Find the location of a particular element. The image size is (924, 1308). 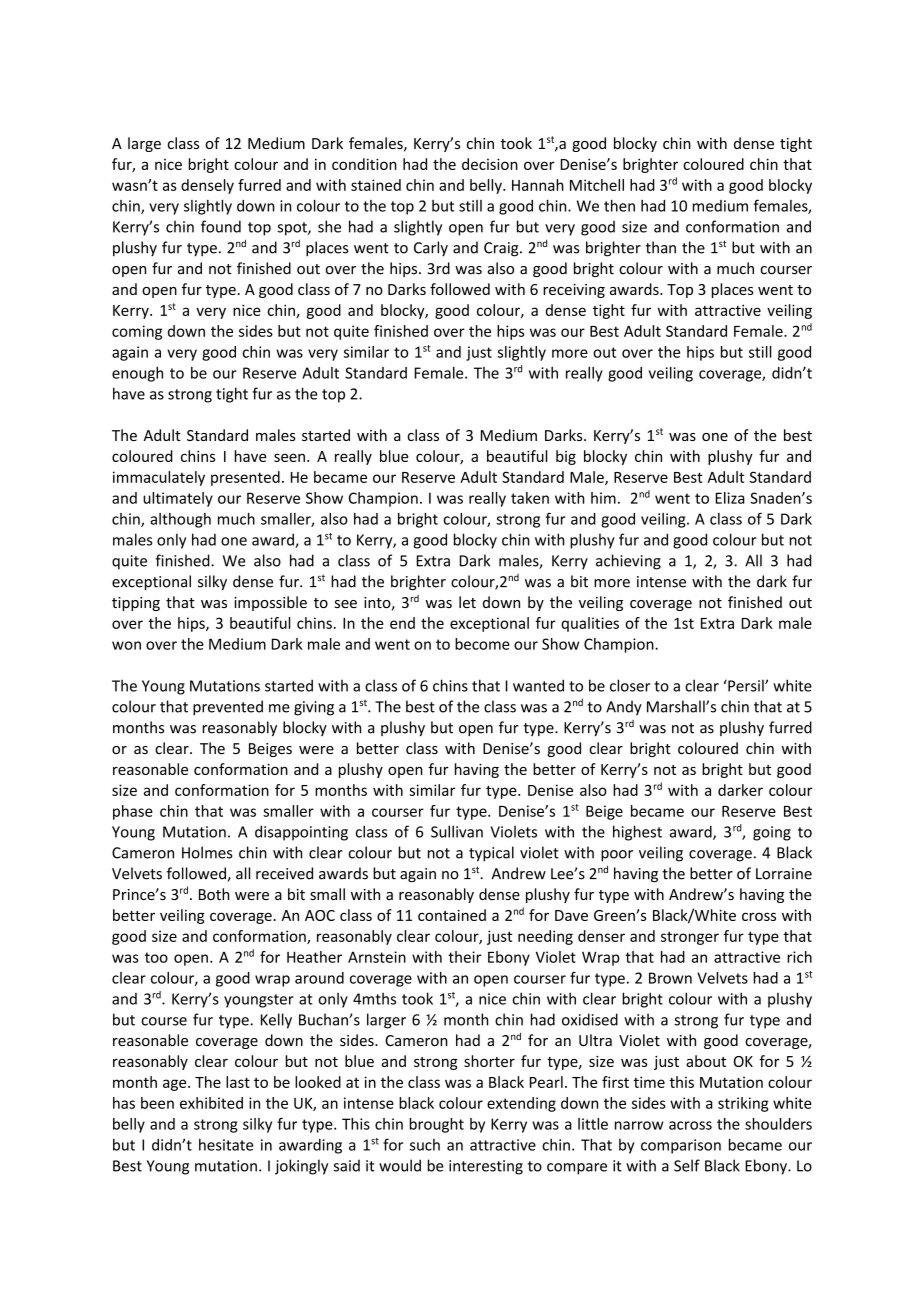

decision is located at coordinates (490, 164).
